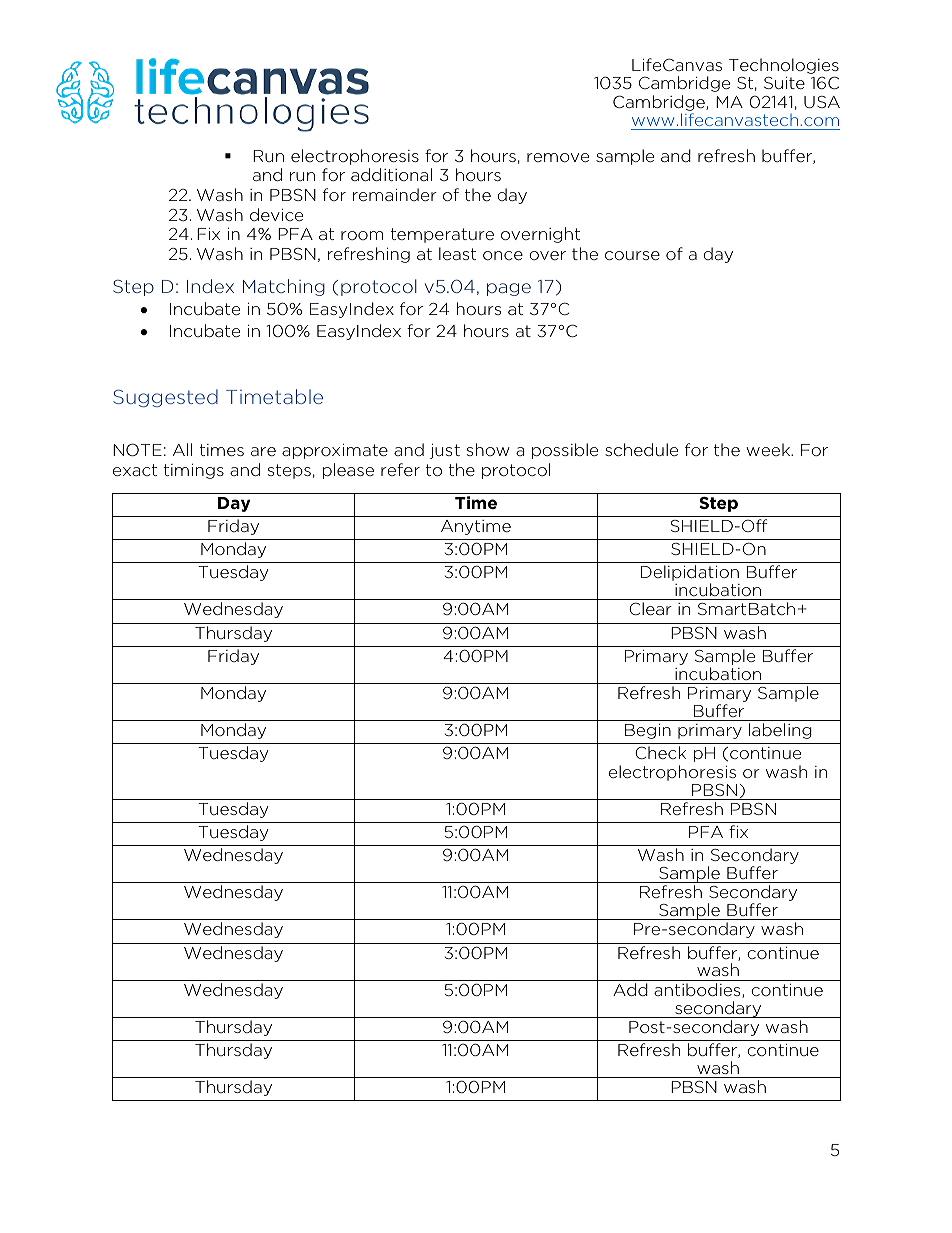 This document has height=1233, width=952. I want to click on Check, so click(660, 752).
